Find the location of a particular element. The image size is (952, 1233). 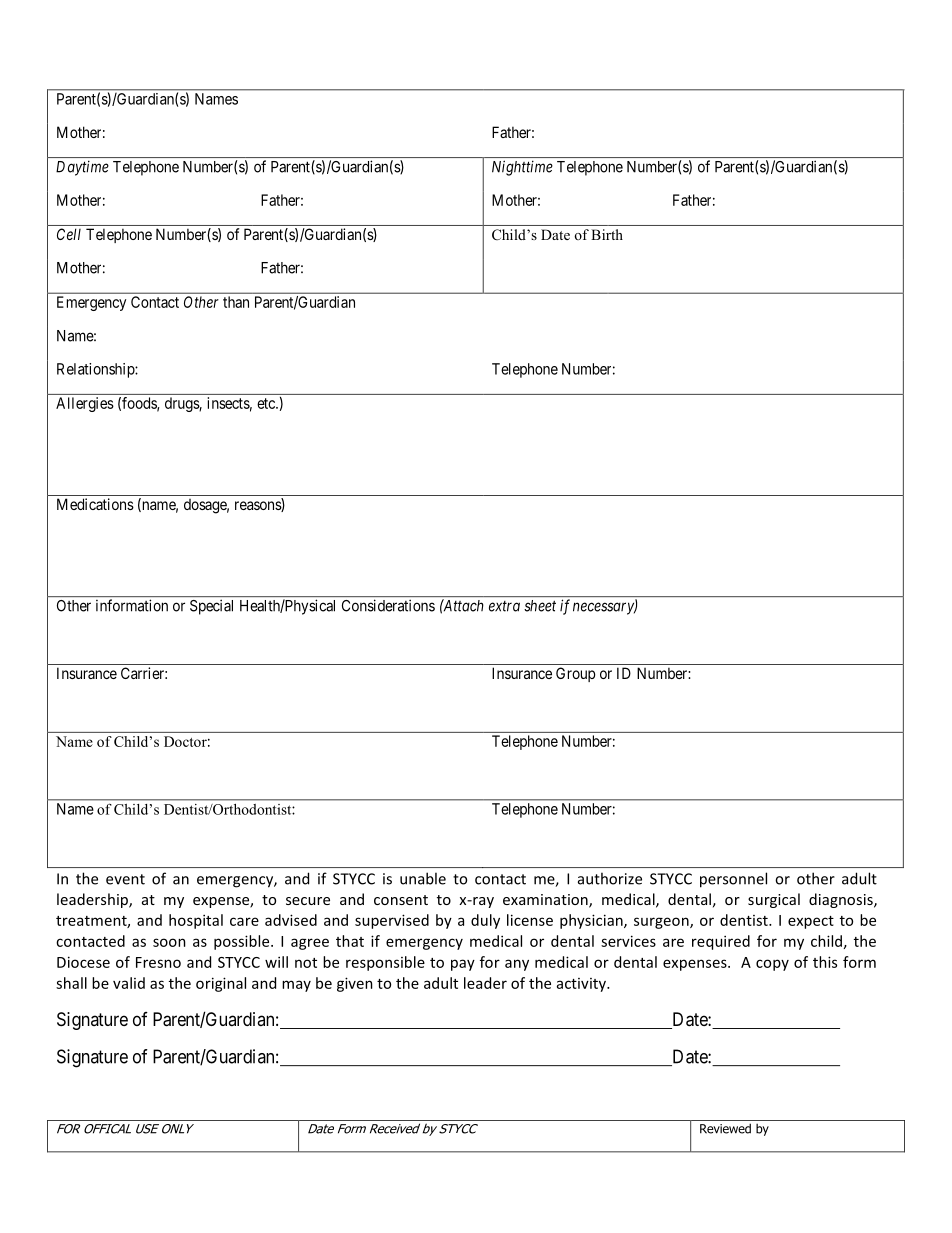

Group is located at coordinates (575, 674).
